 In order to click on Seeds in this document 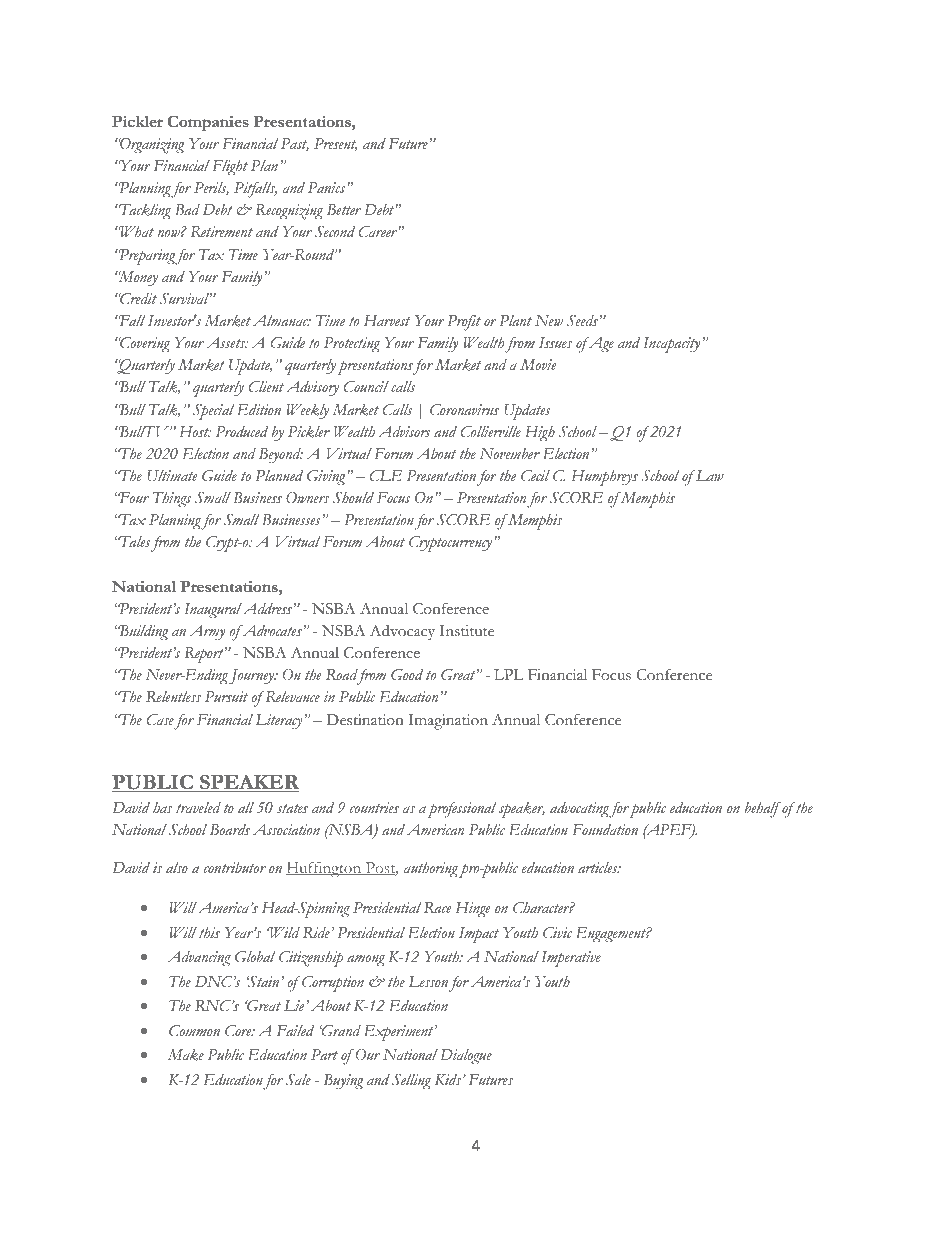, I will do `click(582, 321)`.
